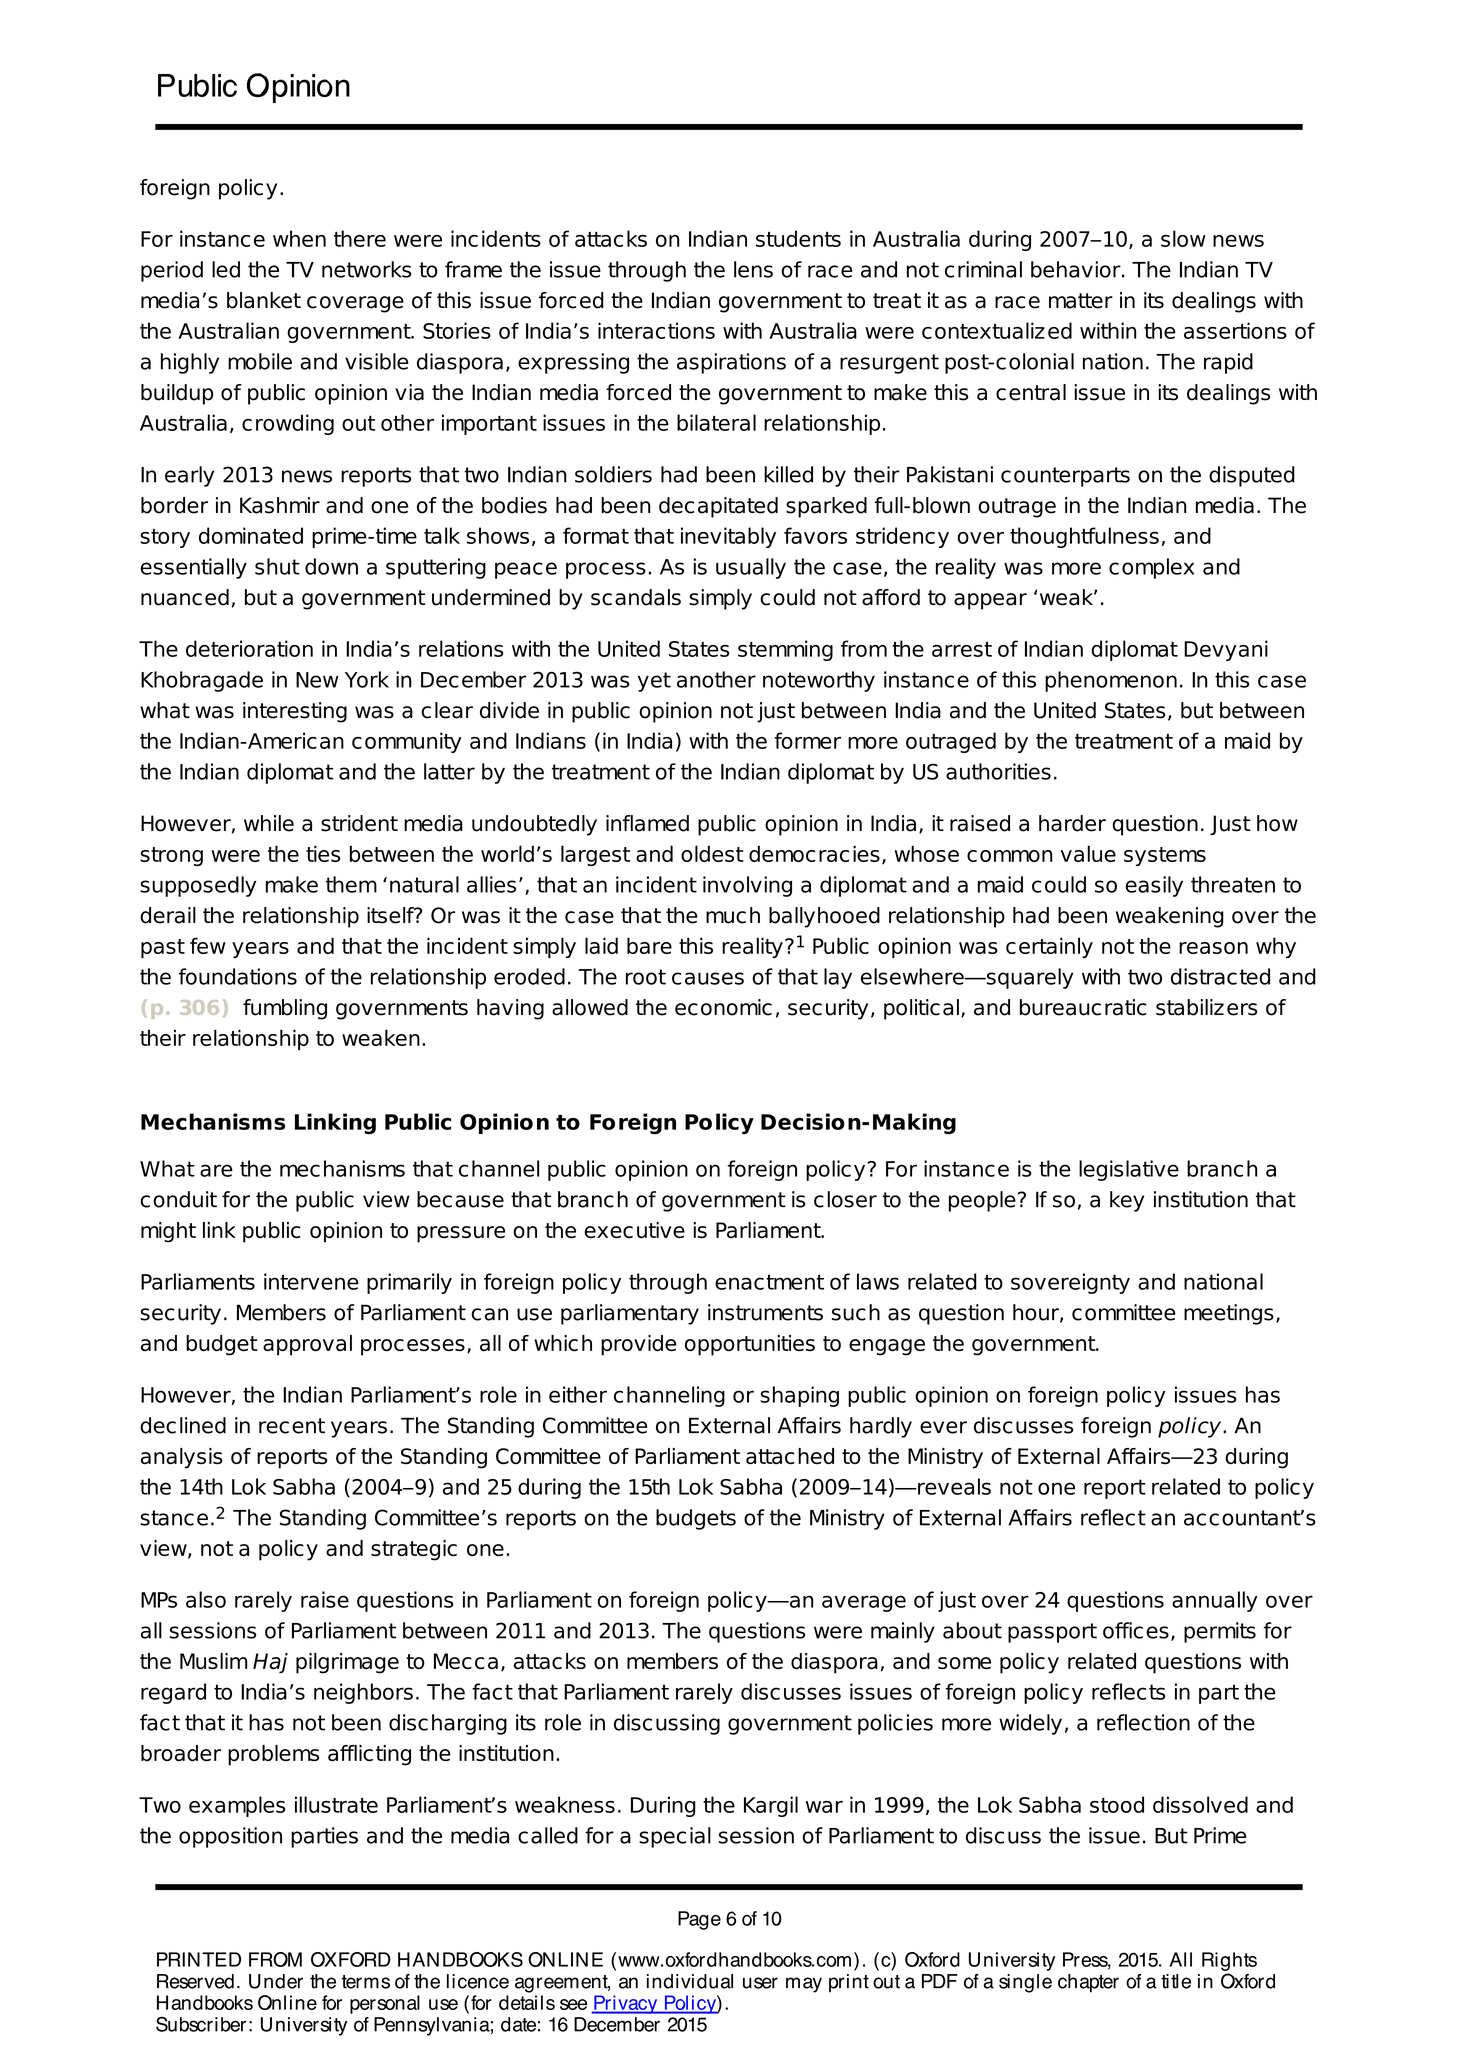 Image resolution: width=1458 pixels, height=2063 pixels. I want to click on blanket, so click(264, 300).
